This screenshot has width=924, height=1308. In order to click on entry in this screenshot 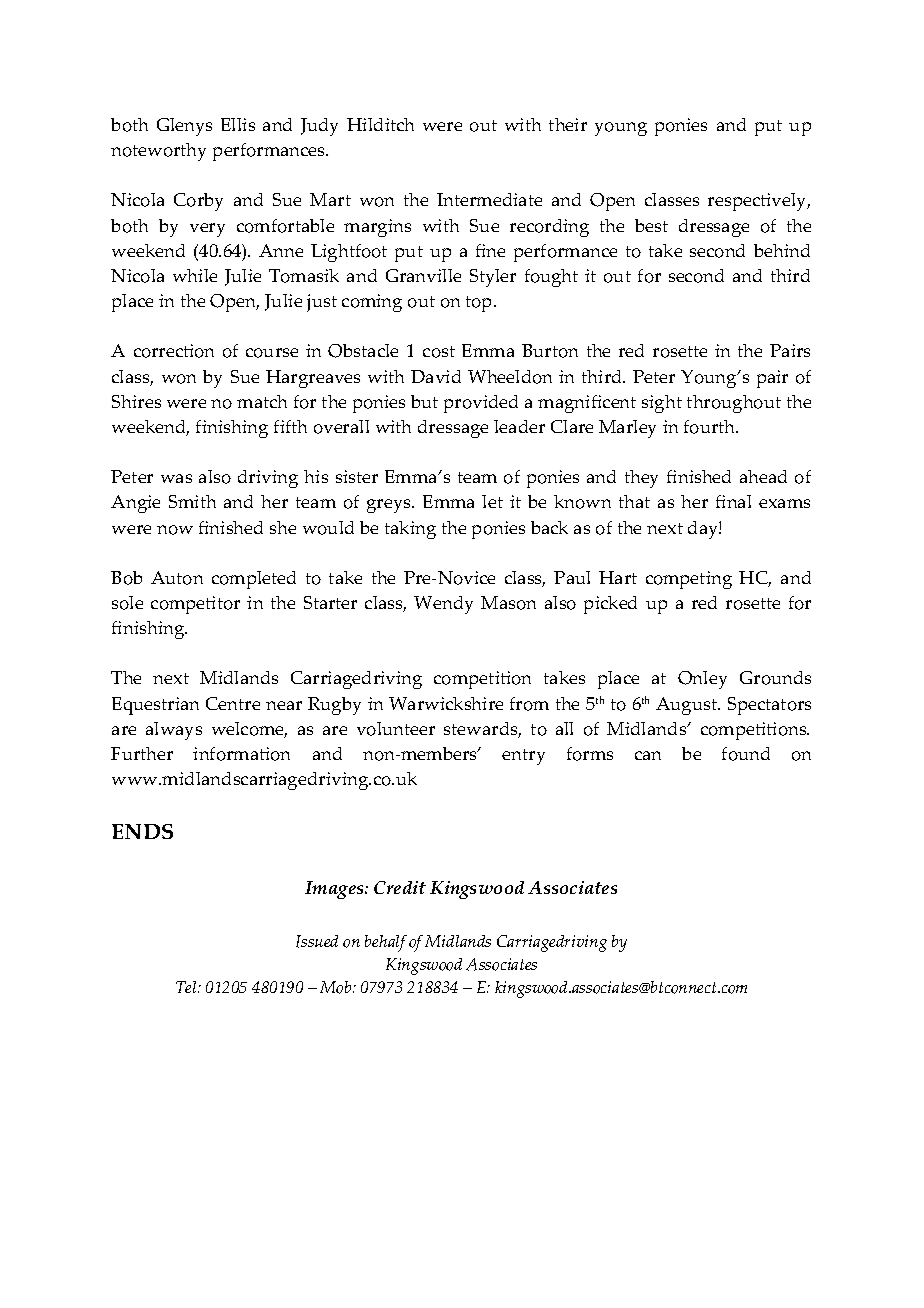, I will do `click(523, 757)`.
